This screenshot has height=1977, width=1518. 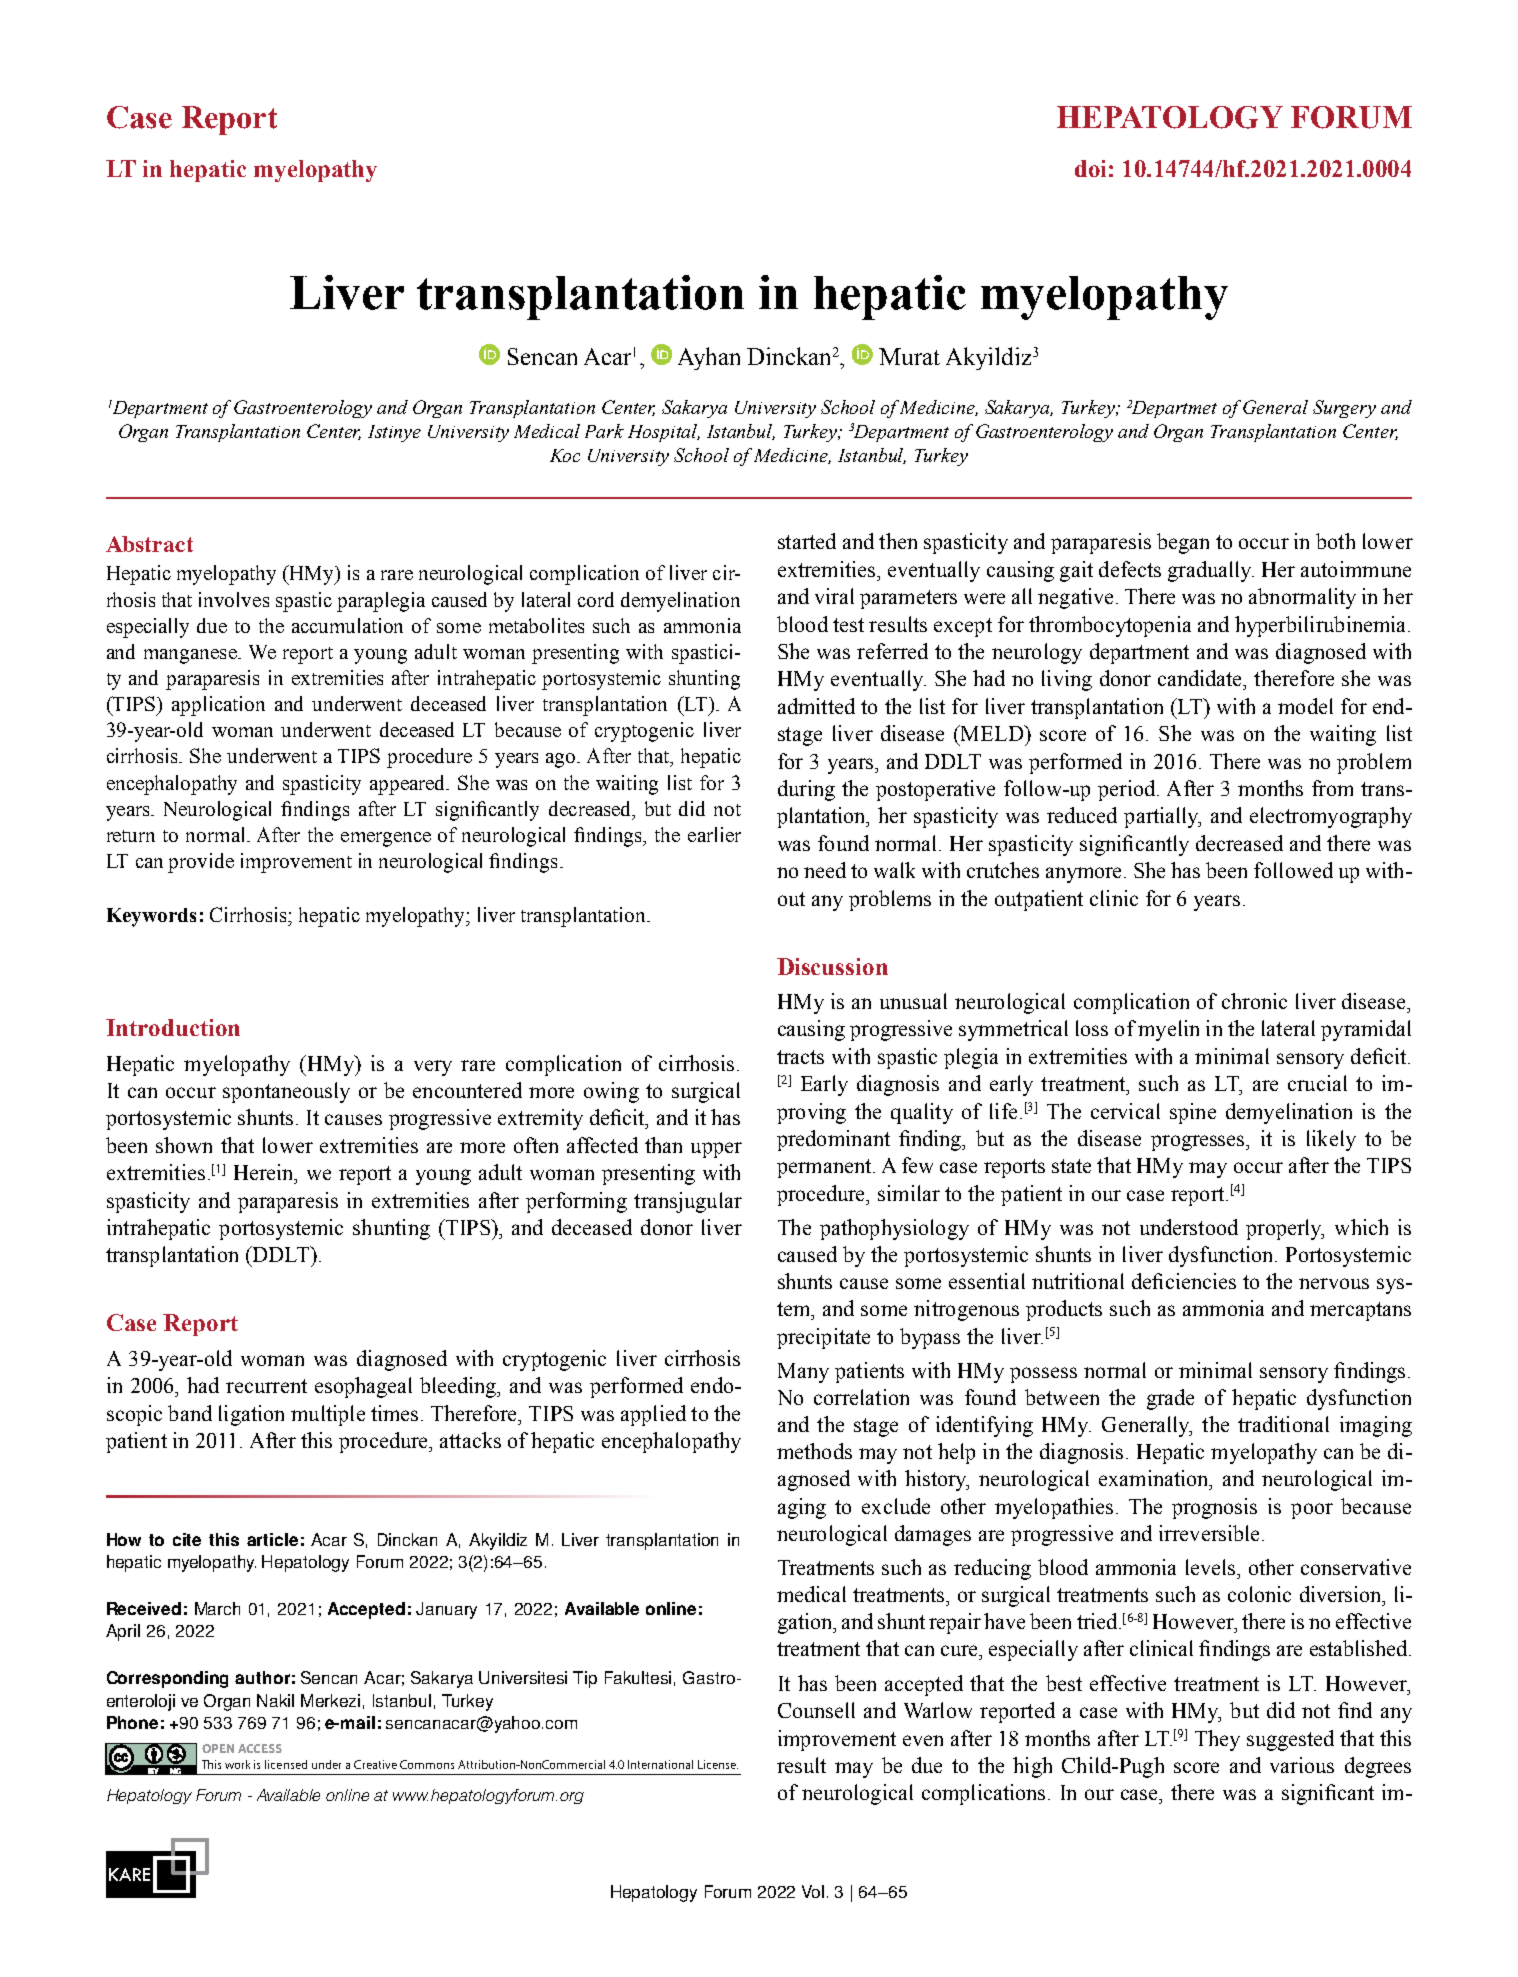 I want to click on recurrent, so click(x=266, y=1386).
